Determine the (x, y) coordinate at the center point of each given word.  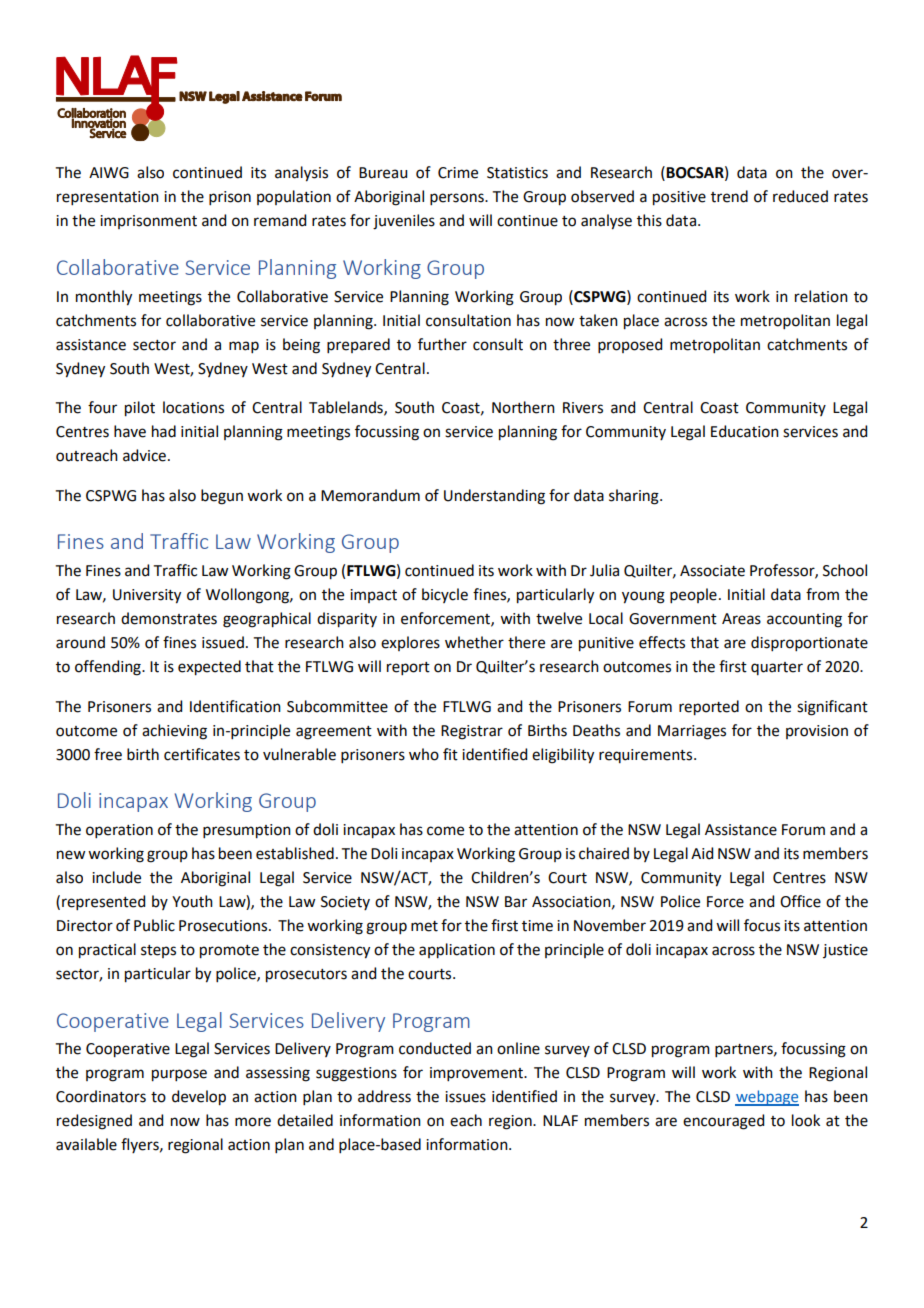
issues (465, 1097)
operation (119, 831)
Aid (702, 853)
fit (450, 754)
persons (458, 199)
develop (199, 1098)
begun (222, 497)
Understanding (494, 497)
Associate (712, 571)
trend (729, 196)
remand (280, 220)
